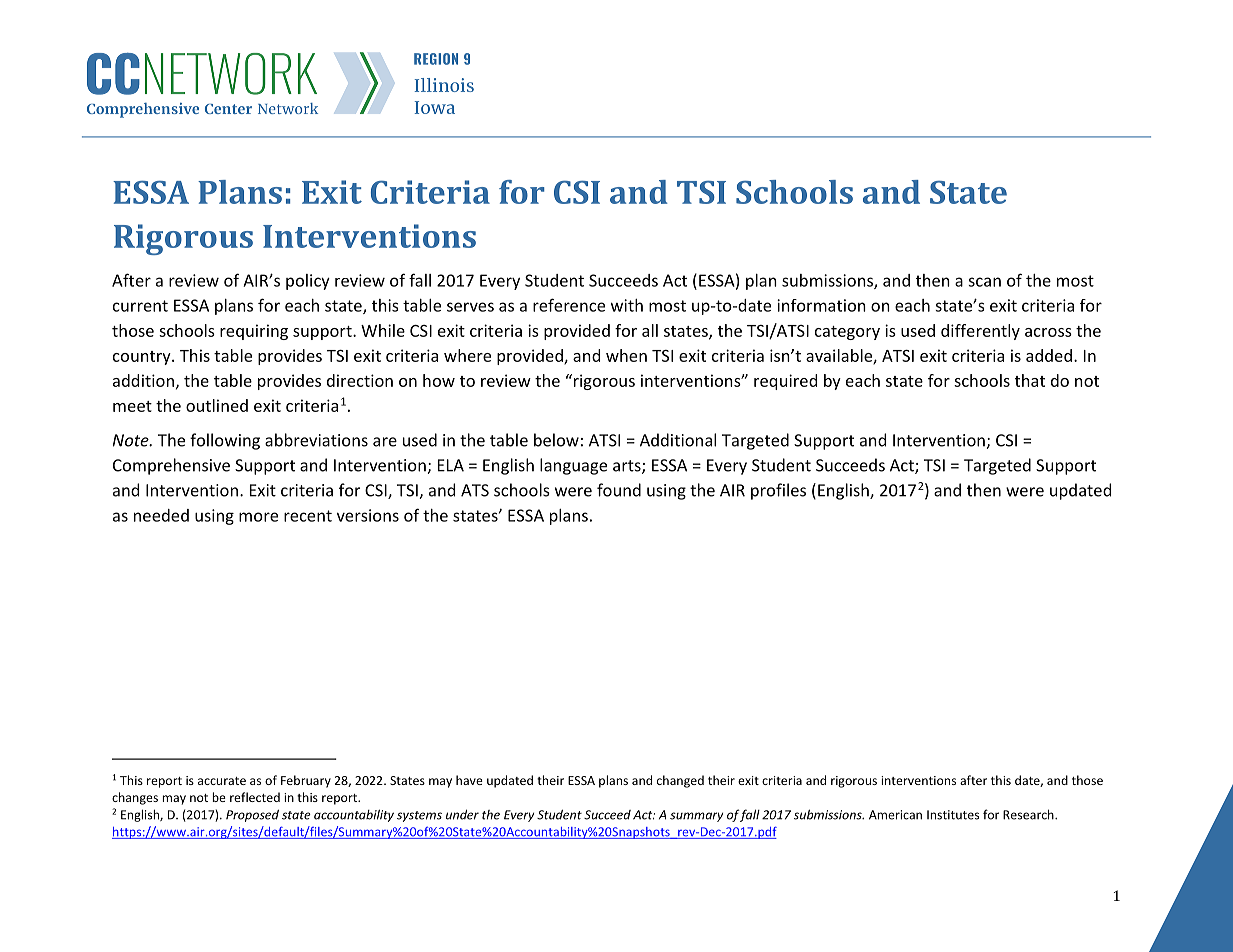  What do you see at coordinates (255, 797) in the page?
I see `reflected` at bounding box center [255, 797].
